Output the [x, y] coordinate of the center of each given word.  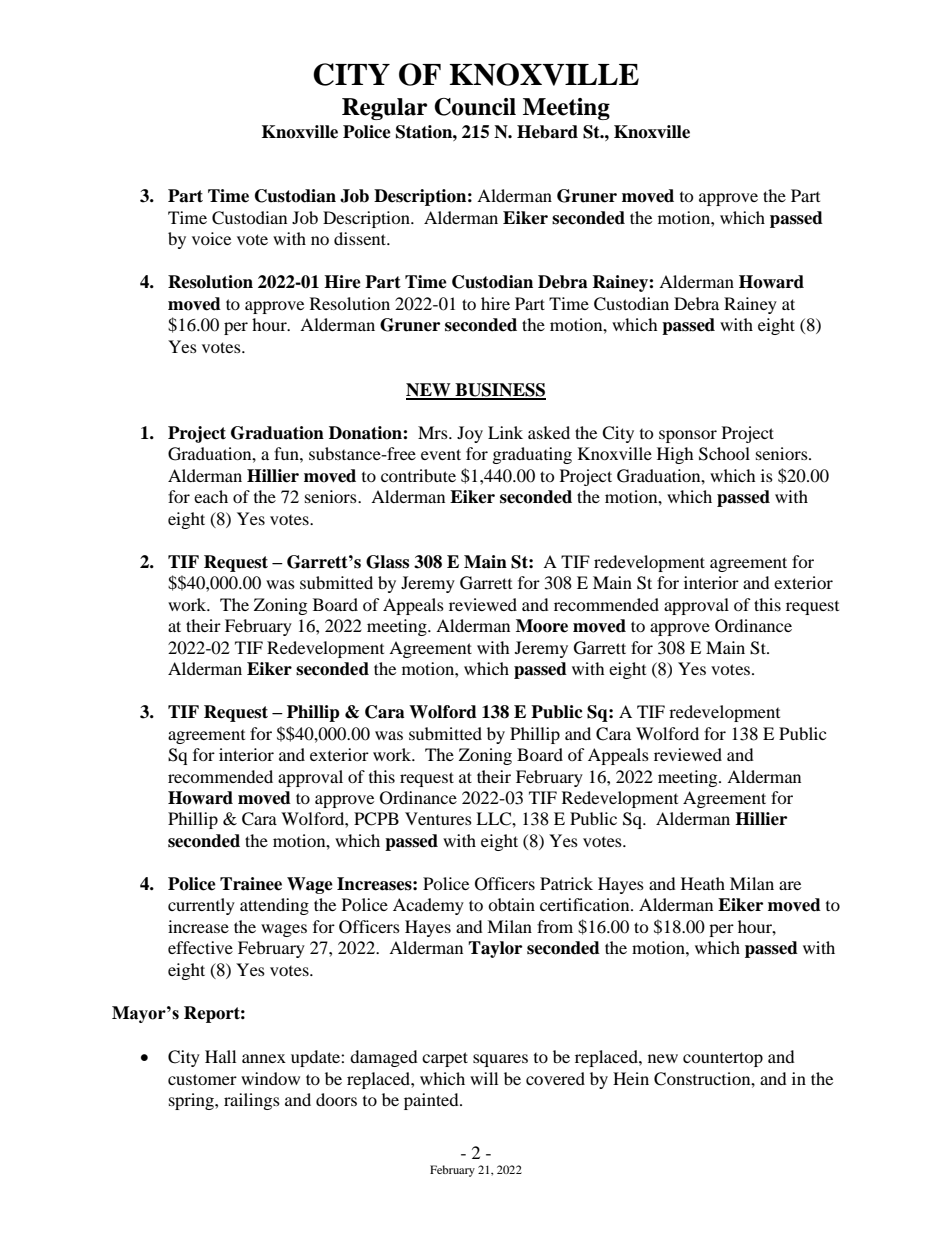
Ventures [438, 818]
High [675, 455]
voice [211, 238]
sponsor [688, 436]
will [484, 1078]
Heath [703, 883]
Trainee [251, 884]
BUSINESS [499, 391]
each [211, 496]
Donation [366, 433]
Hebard [547, 132]
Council [475, 107]
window [270, 1078]
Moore [542, 626]
